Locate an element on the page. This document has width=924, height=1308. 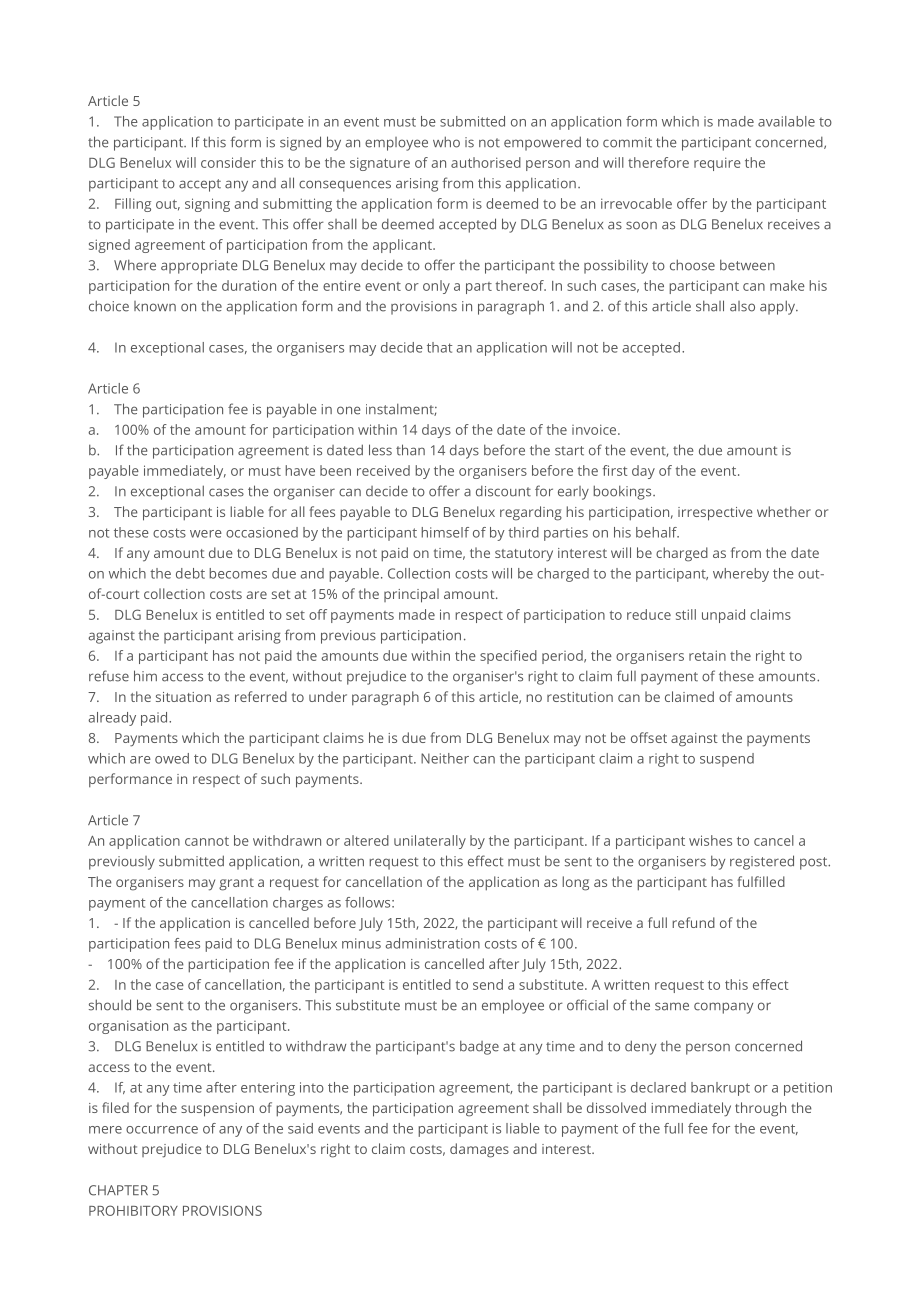
refund is located at coordinates (693, 922).
